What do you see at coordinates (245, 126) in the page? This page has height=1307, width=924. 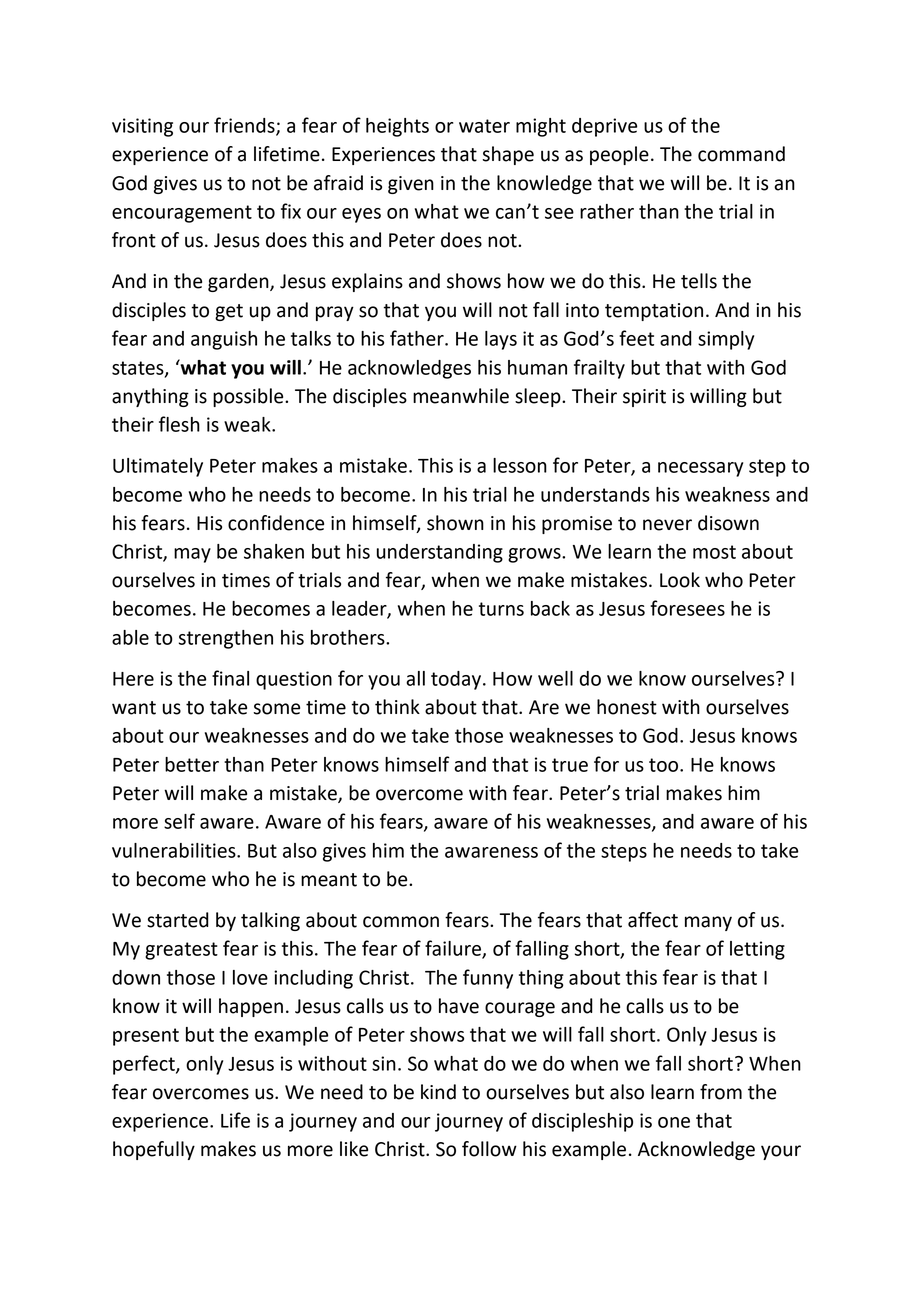 I see `friends` at bounding box center [245, 126].
